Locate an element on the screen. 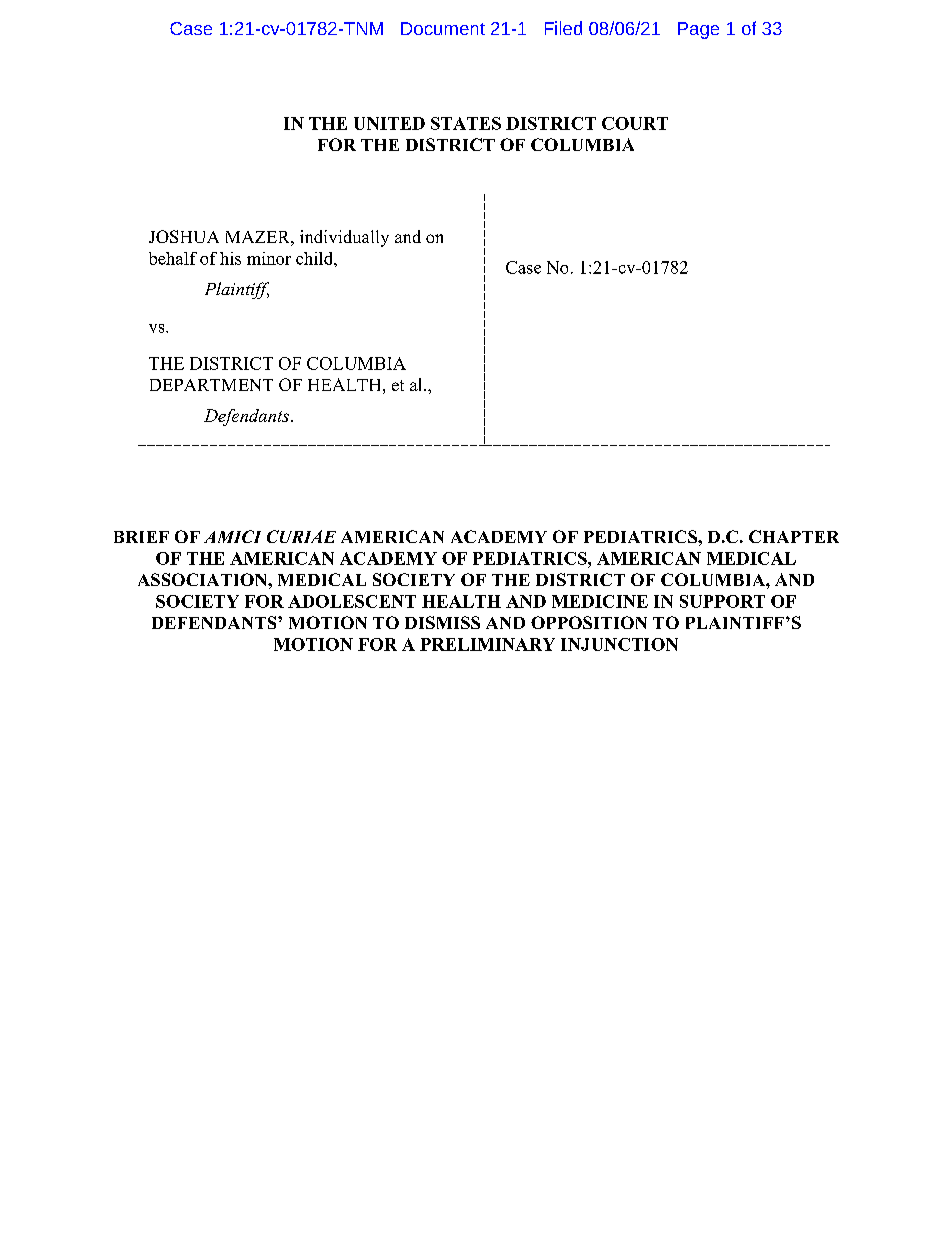 The width and height of the screenshot is (952, 1233). SUPPORT is located at coordinates (722, 601).
